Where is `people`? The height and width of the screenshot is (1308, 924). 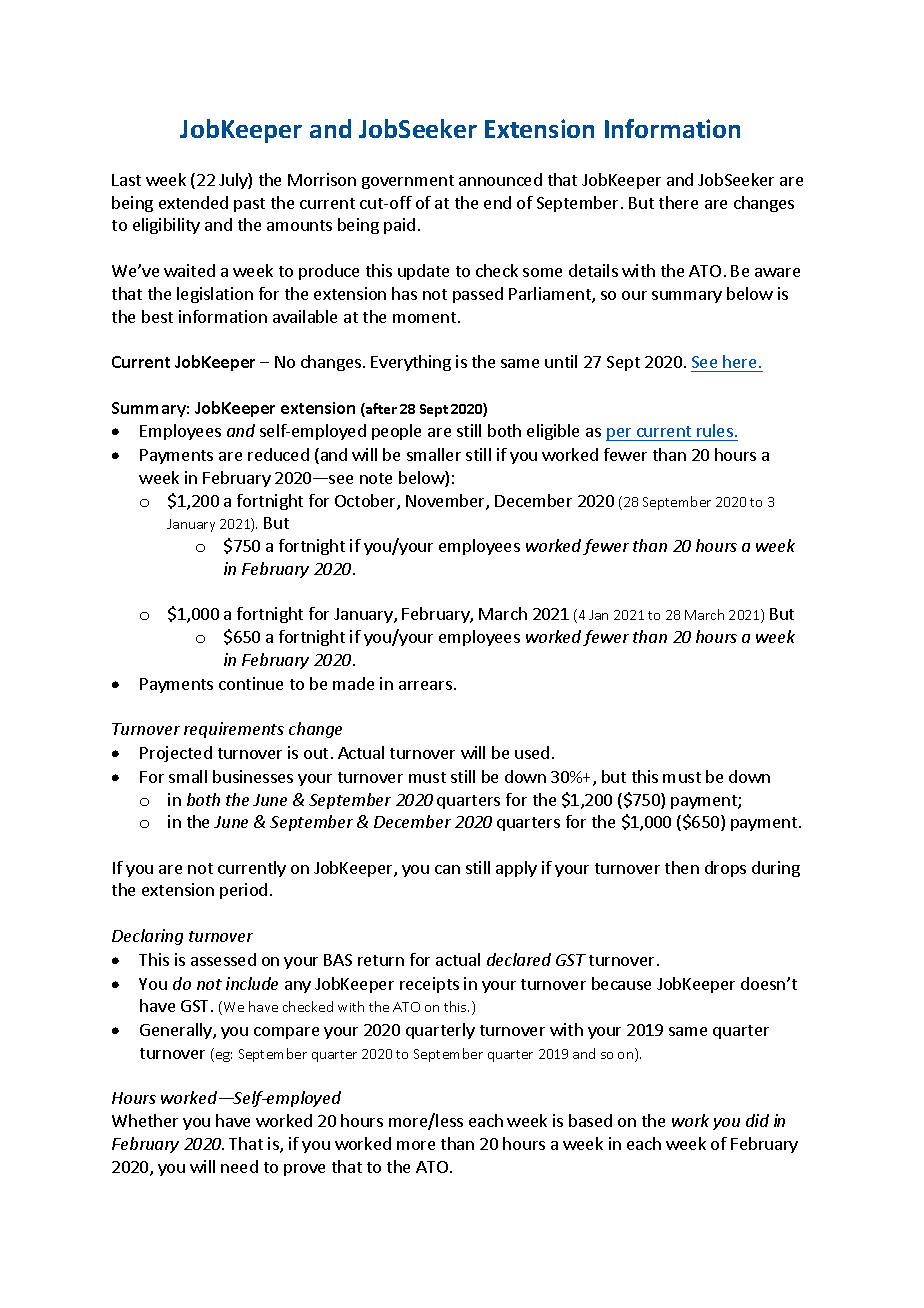
people is located at coordinates (396, 432).
